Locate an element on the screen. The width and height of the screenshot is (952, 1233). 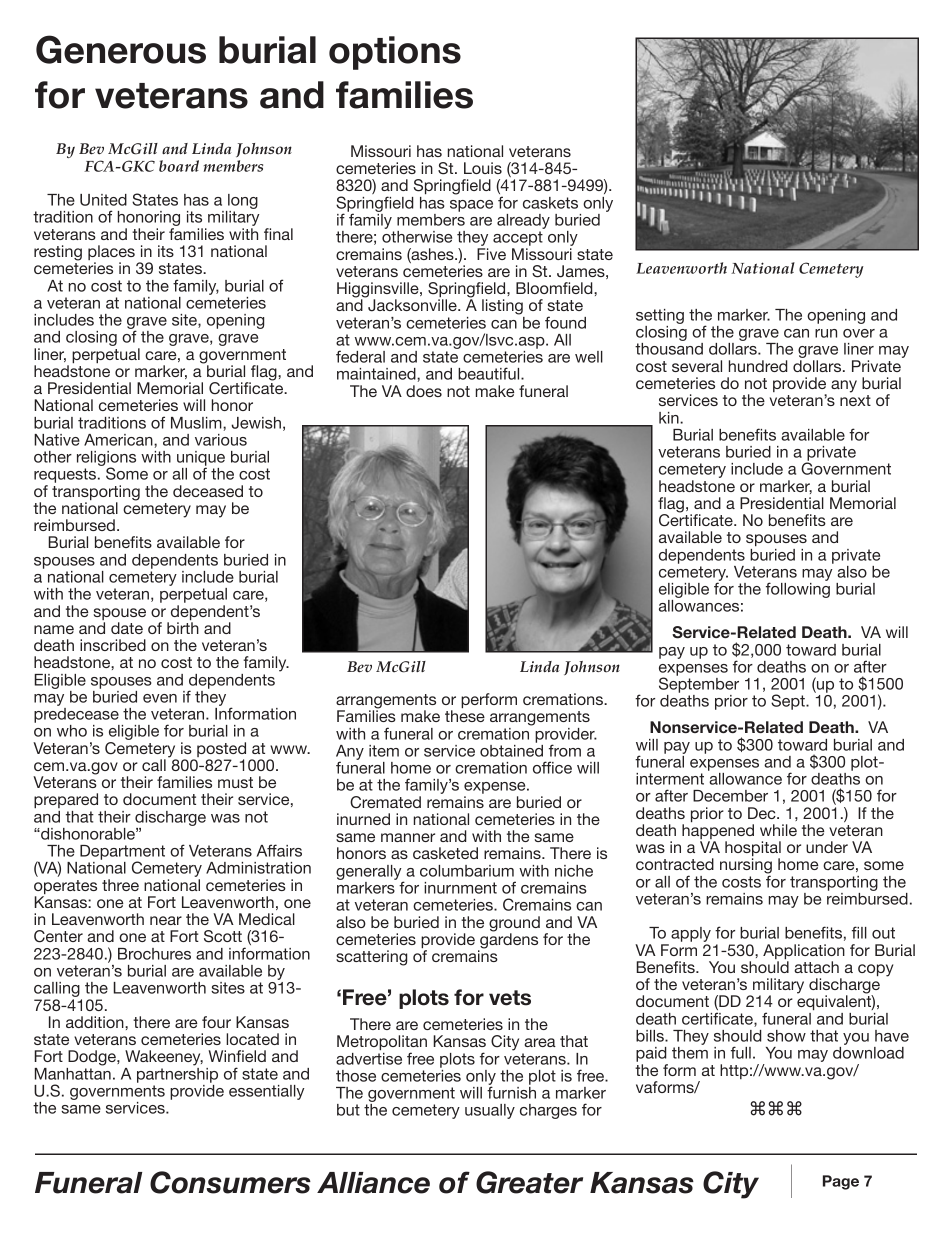
these is located at coordinates (465, 715).
